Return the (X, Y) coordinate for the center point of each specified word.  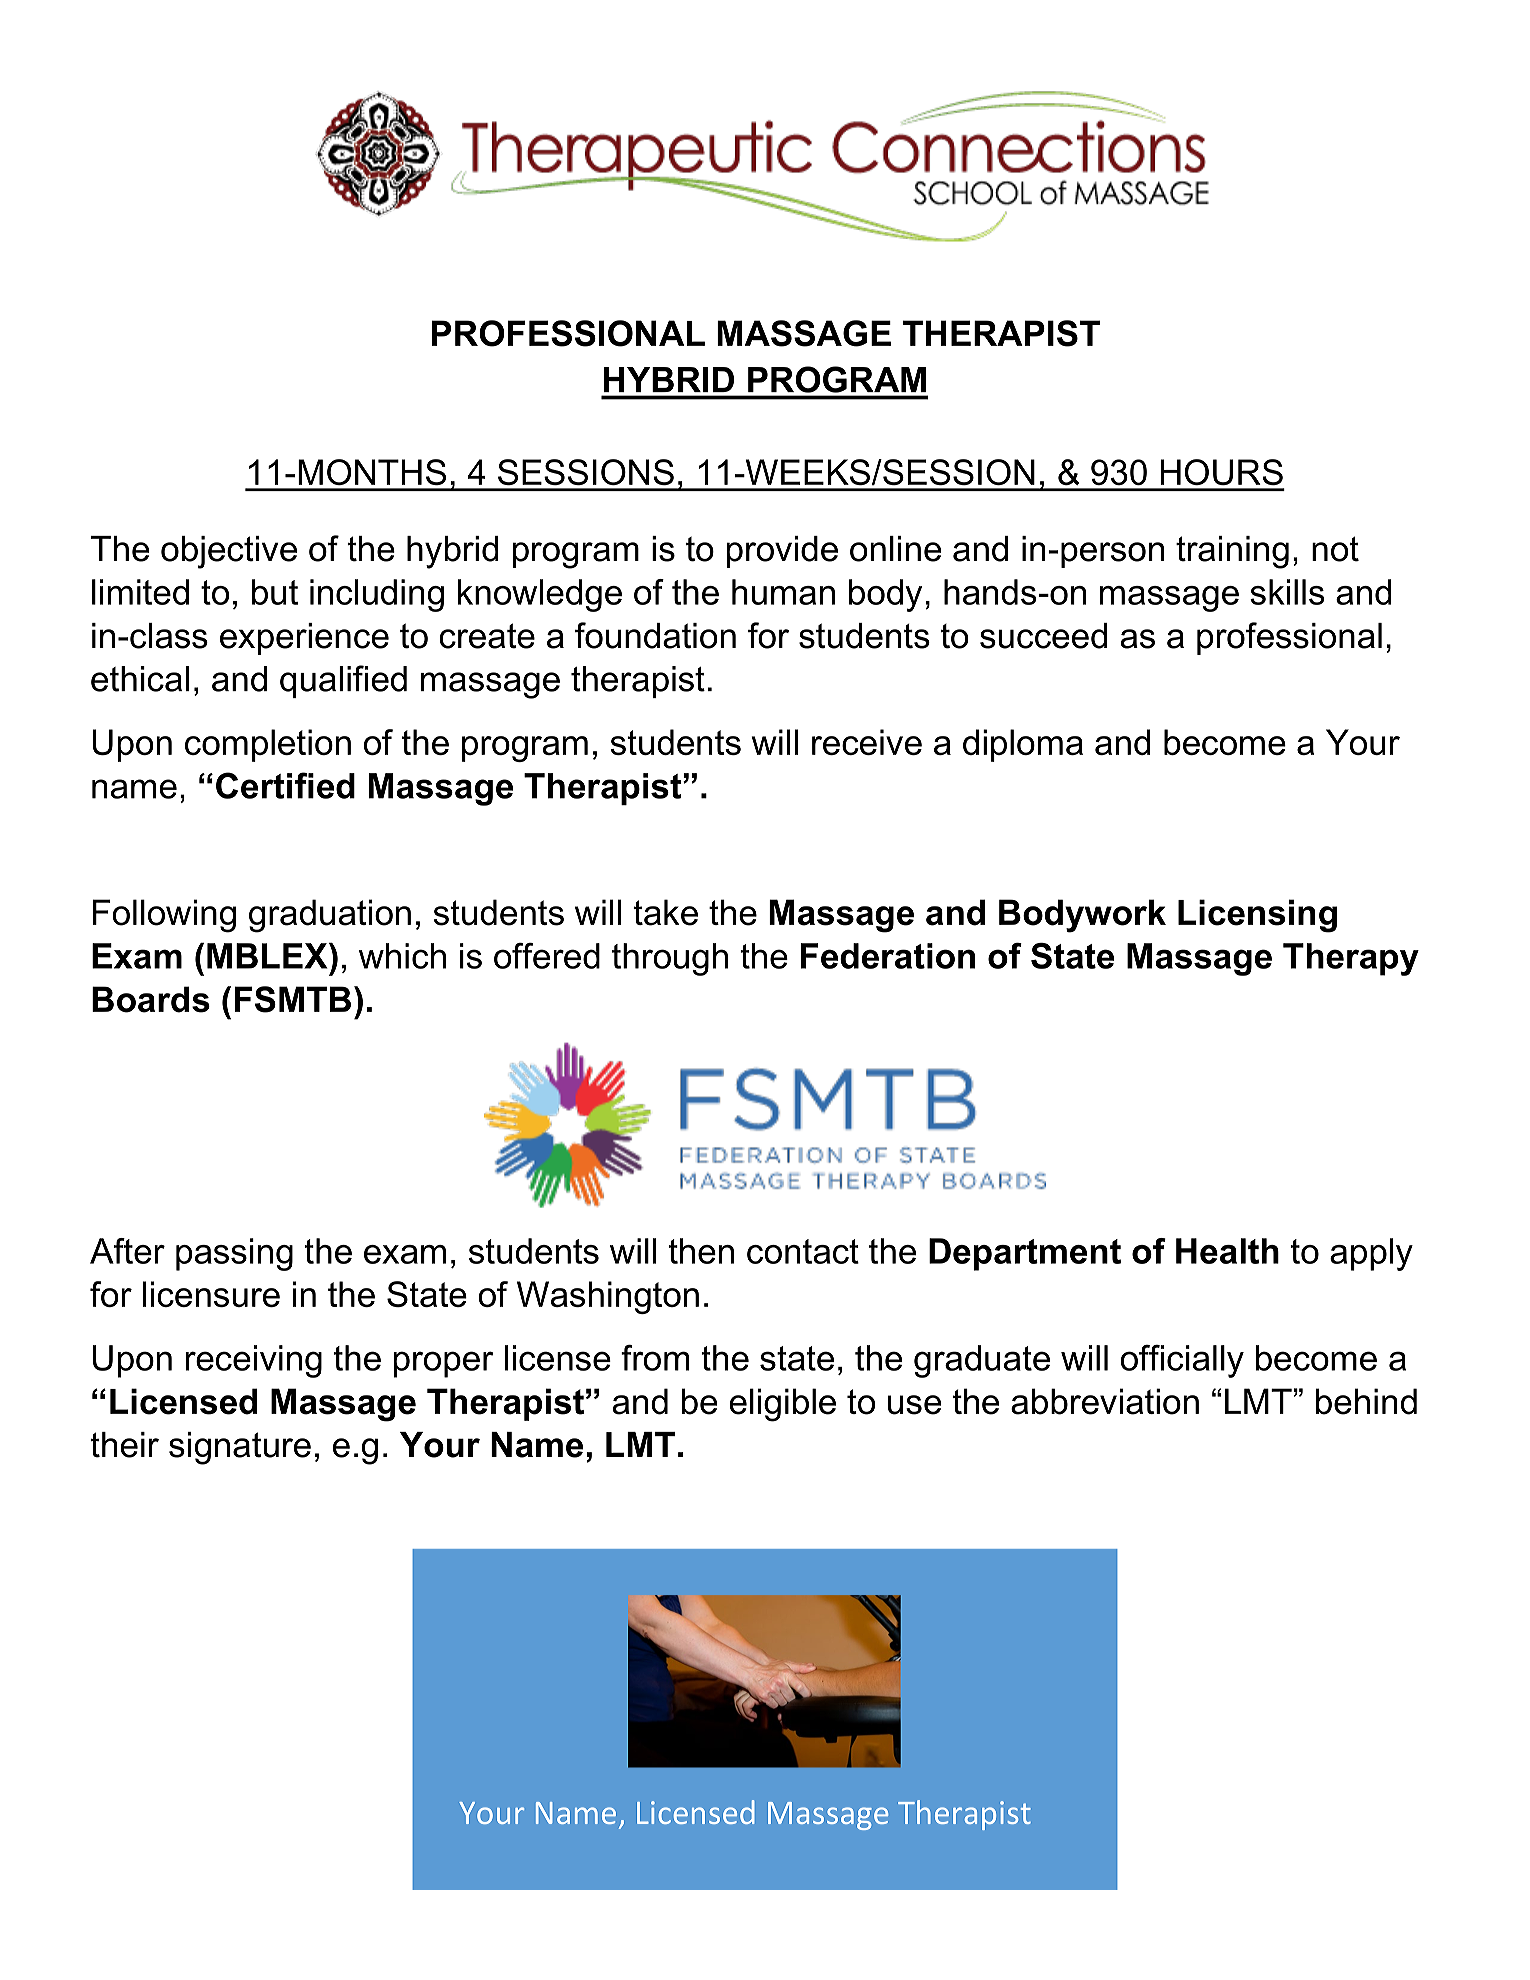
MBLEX (268, 956)
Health (1227, 1251)
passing (234, 1254)
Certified (285, 785)
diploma (1023, 745)
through (670, 959)
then (701, 1251)
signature (240, 1448)
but (275, 592)
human (783, 592)
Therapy (1351, 959)
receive (867, 742)
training (1232, 552)
